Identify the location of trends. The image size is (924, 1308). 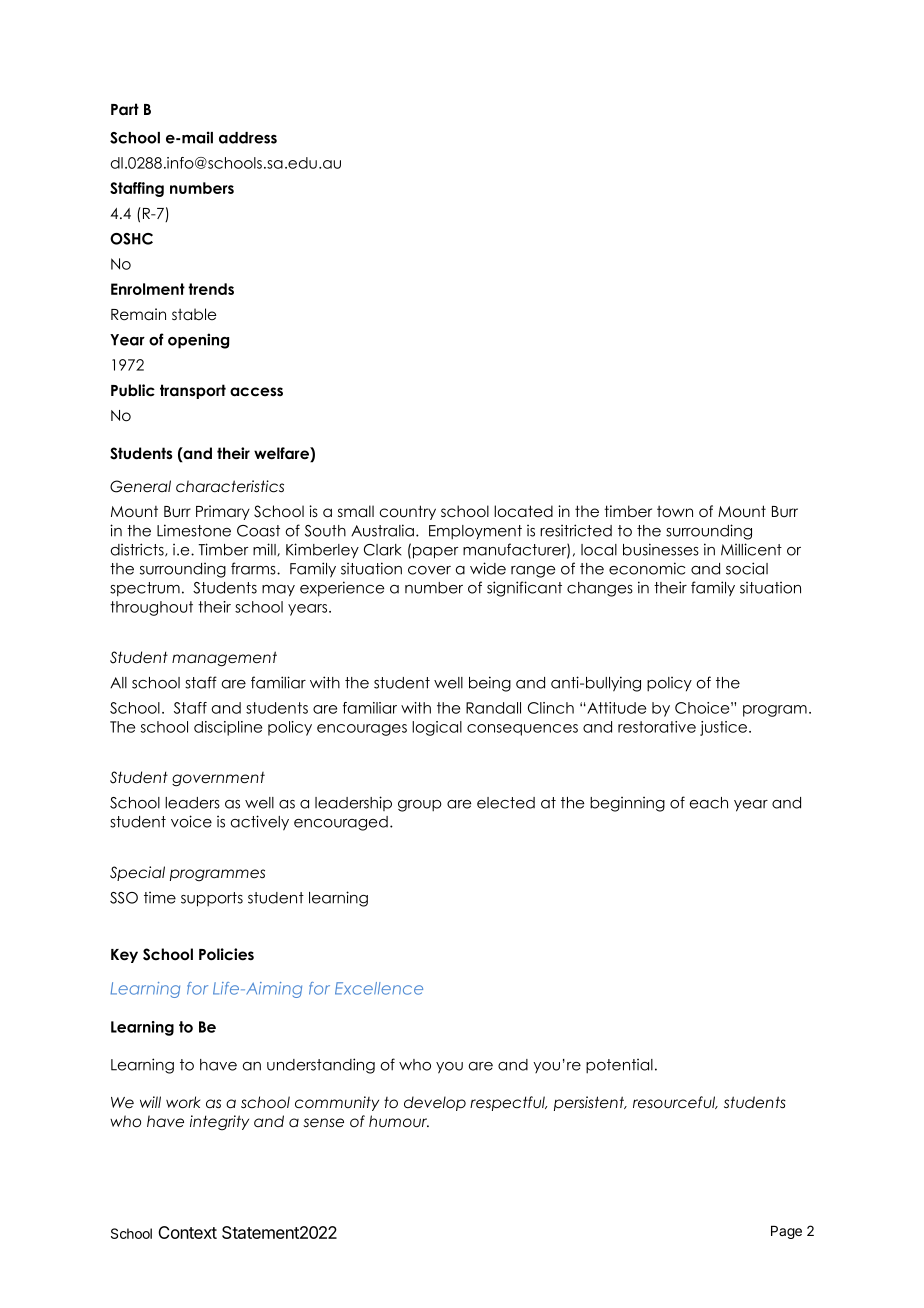
(211, 289).
